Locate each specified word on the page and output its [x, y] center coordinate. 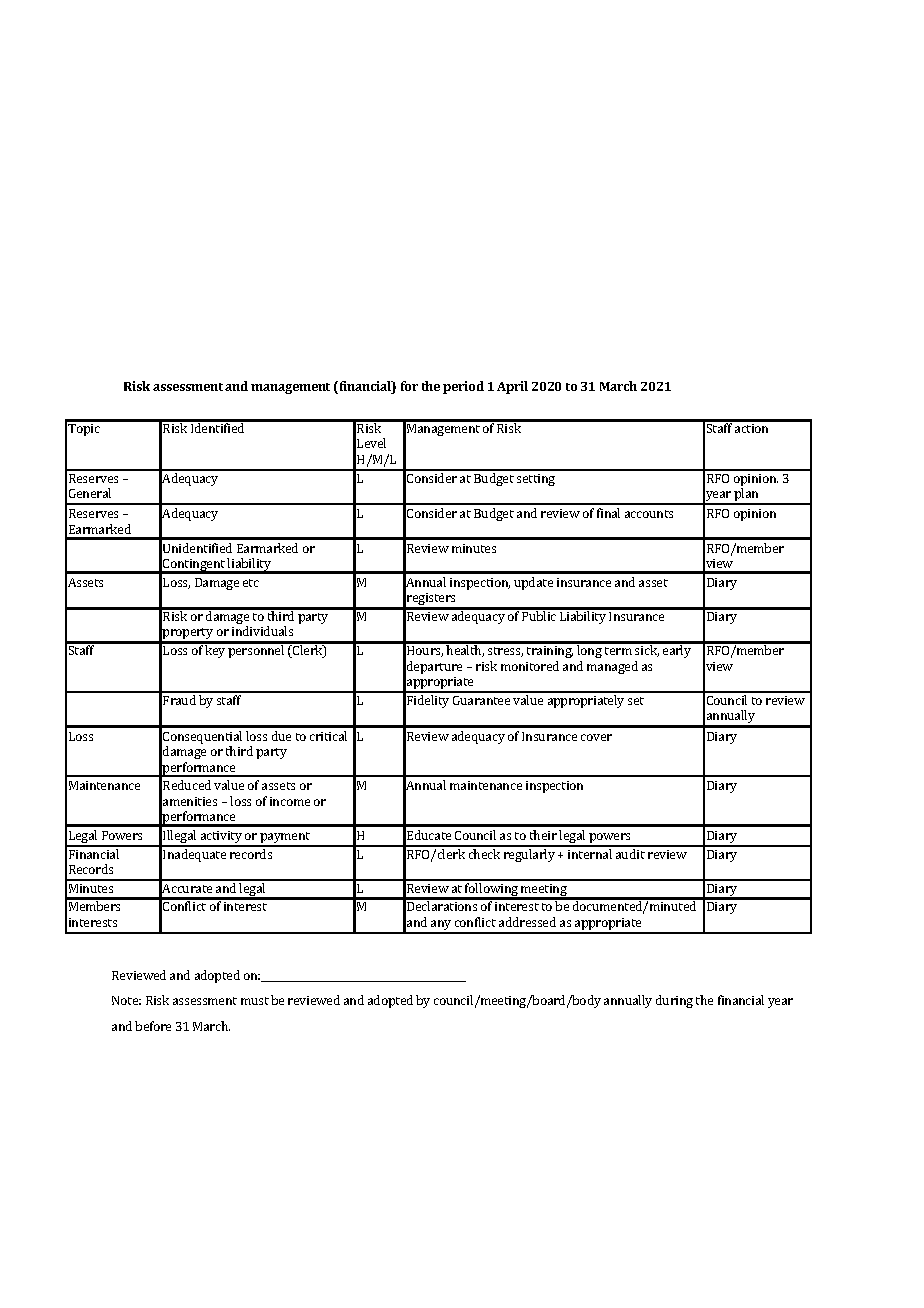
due [281, 736]
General [90, 493]
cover [596, 737]
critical [328, 736]
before [153, 1026]
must [255, 1001]
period [463, 387]
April [512, 387]
